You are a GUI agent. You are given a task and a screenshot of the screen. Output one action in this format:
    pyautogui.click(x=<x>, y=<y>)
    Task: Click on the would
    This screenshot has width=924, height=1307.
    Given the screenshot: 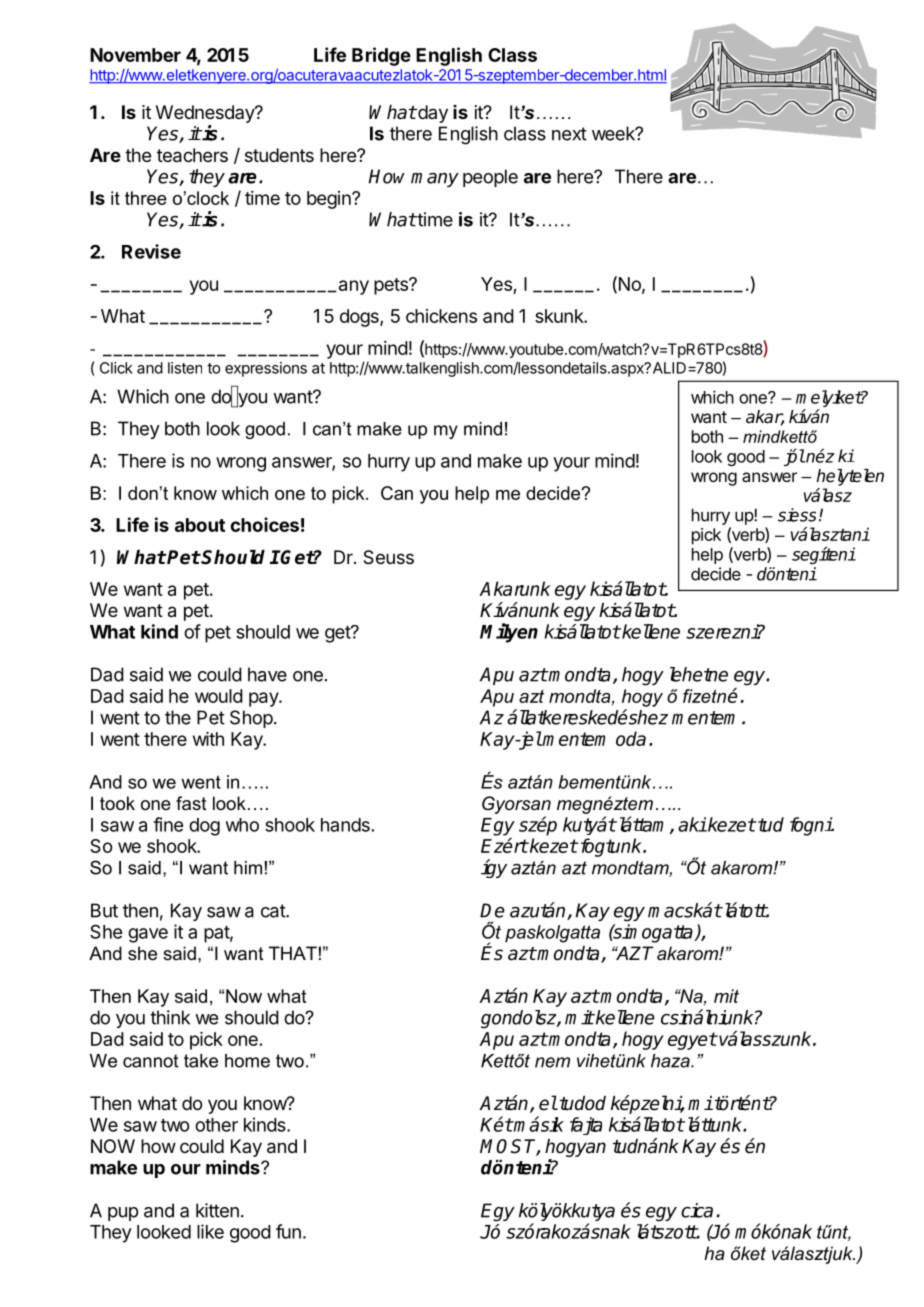 What is the action you would take?
    pyautogui.click(x=219, y=696)
